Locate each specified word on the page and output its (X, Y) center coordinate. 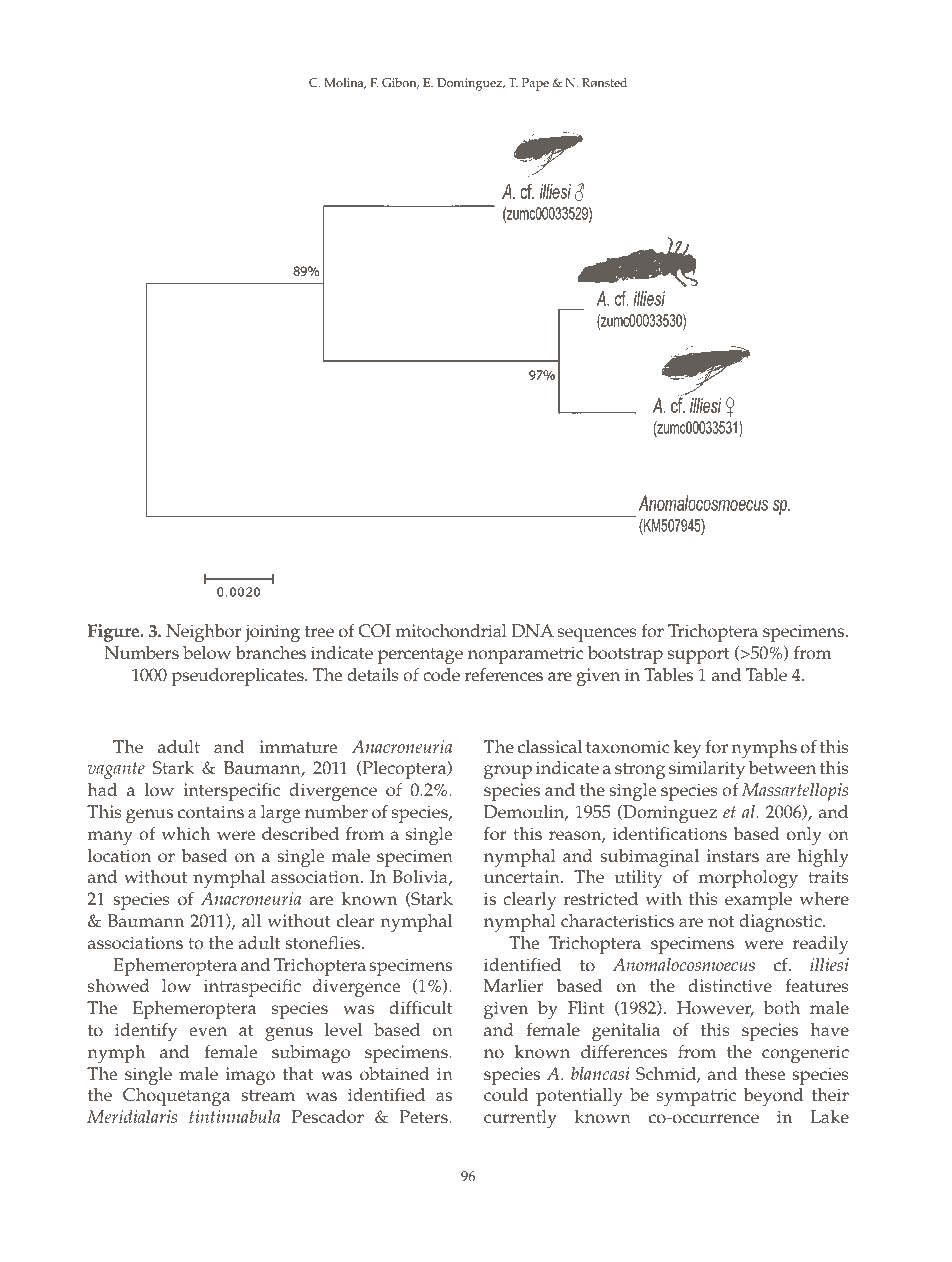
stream (268, 1096)
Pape (535, 84)
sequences (597, 635)
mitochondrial (451, 631)
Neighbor (203, 633)
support (699, 656)
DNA (533, 631)
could (506, 1095)
